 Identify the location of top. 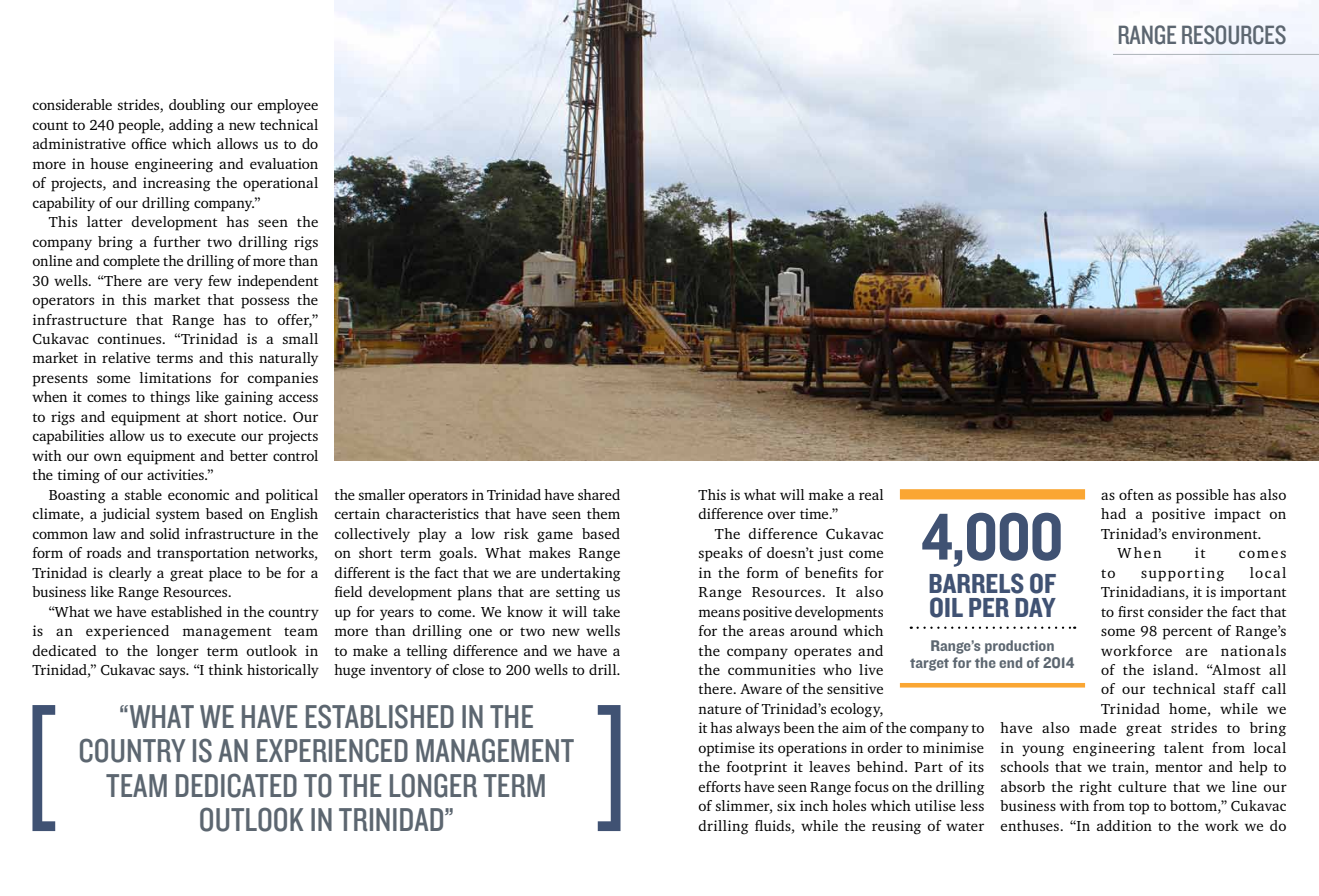
(1139, 808).
